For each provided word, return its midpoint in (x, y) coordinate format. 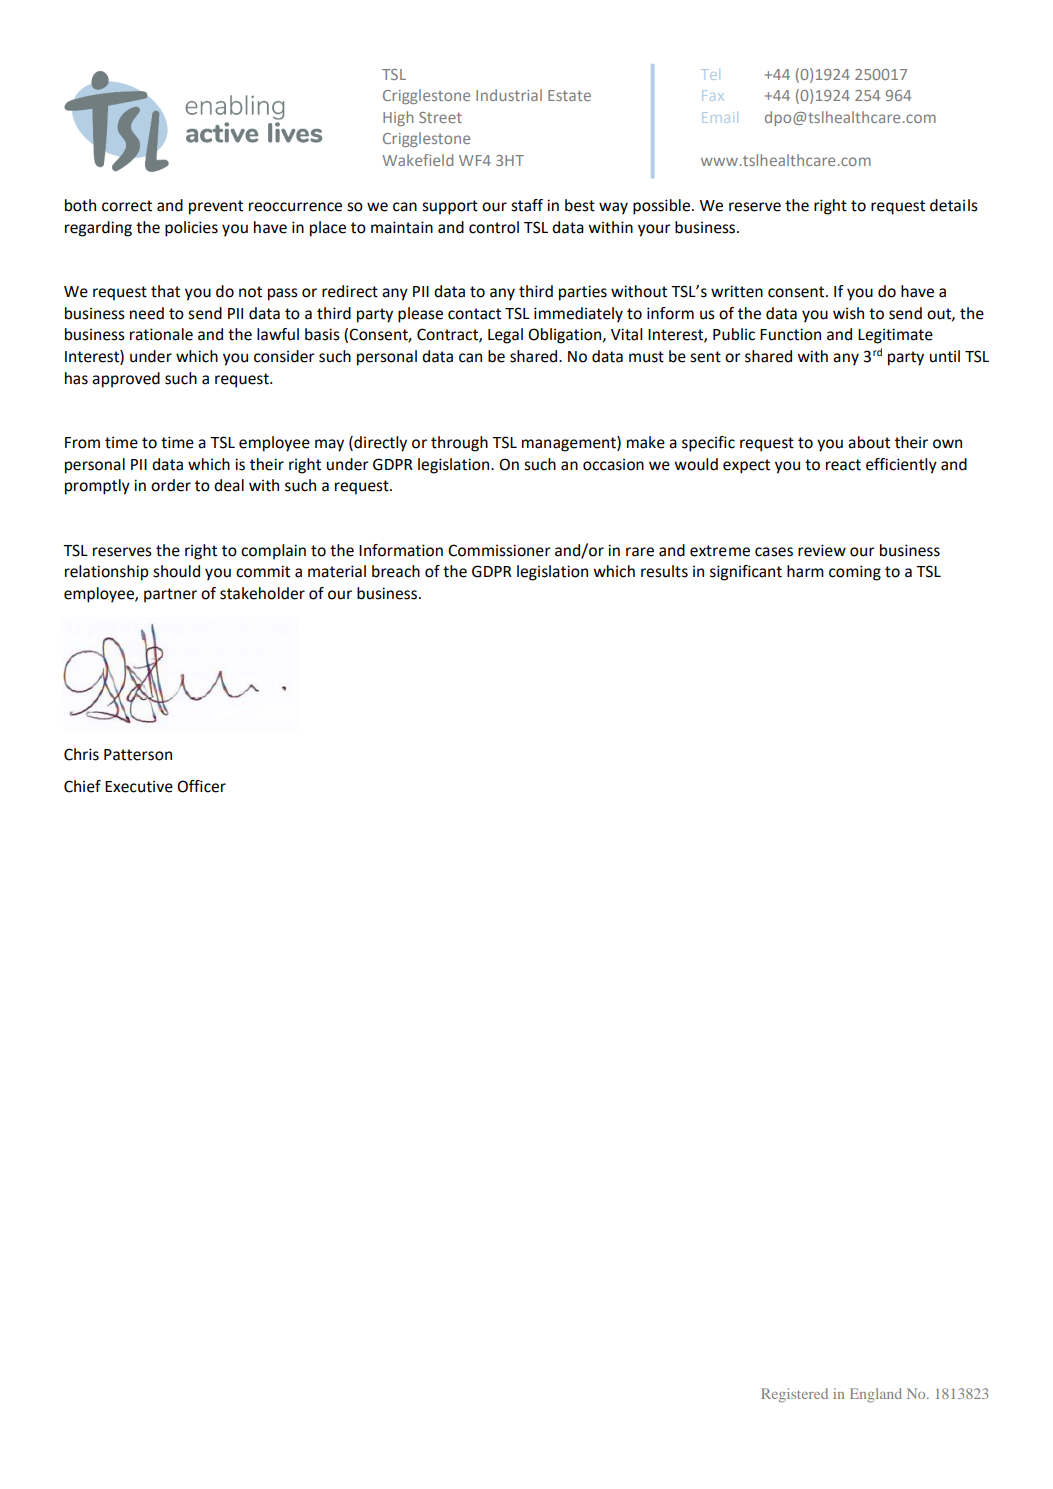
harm (805, 571)
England (876, 1395)
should (176, 571)
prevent (216, 207)
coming (855, 573)
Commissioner (499, 550)
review (822, 550)
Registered (794, 1395)
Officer (201, 786)
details (954, 205)
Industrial (509, 95)
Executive (139, 787)
